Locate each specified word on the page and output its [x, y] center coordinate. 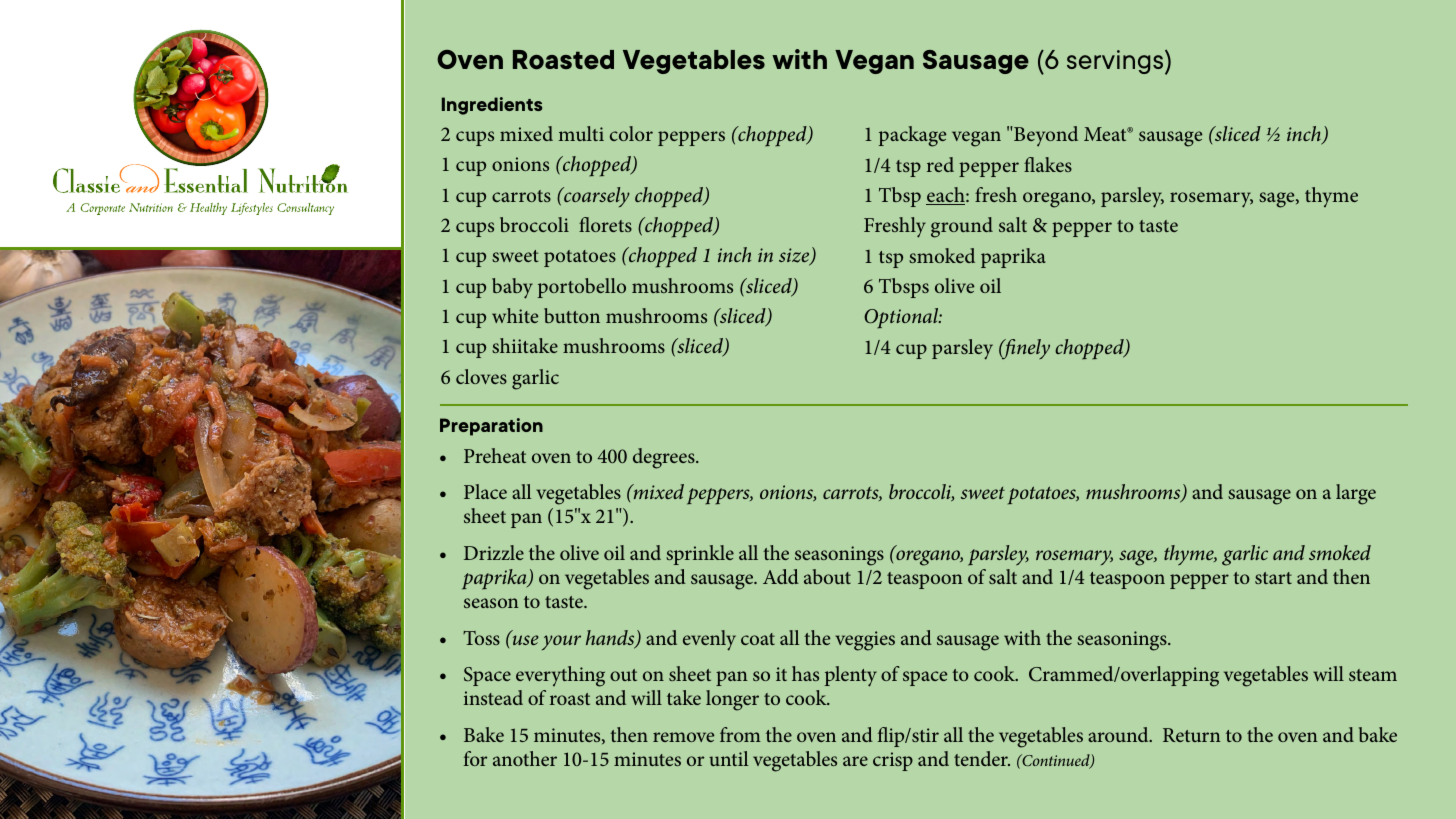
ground [962, 227]
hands [611, 639]
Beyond [1045, 136]
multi [581, 133]
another [525, 758]
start [1273, 578]
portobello [582, 288]
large [1356, 494]
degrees [665, 458]
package [912, 136]
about [827, 576]
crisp [893, 761]
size [795, 257]
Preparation [491, 427]
